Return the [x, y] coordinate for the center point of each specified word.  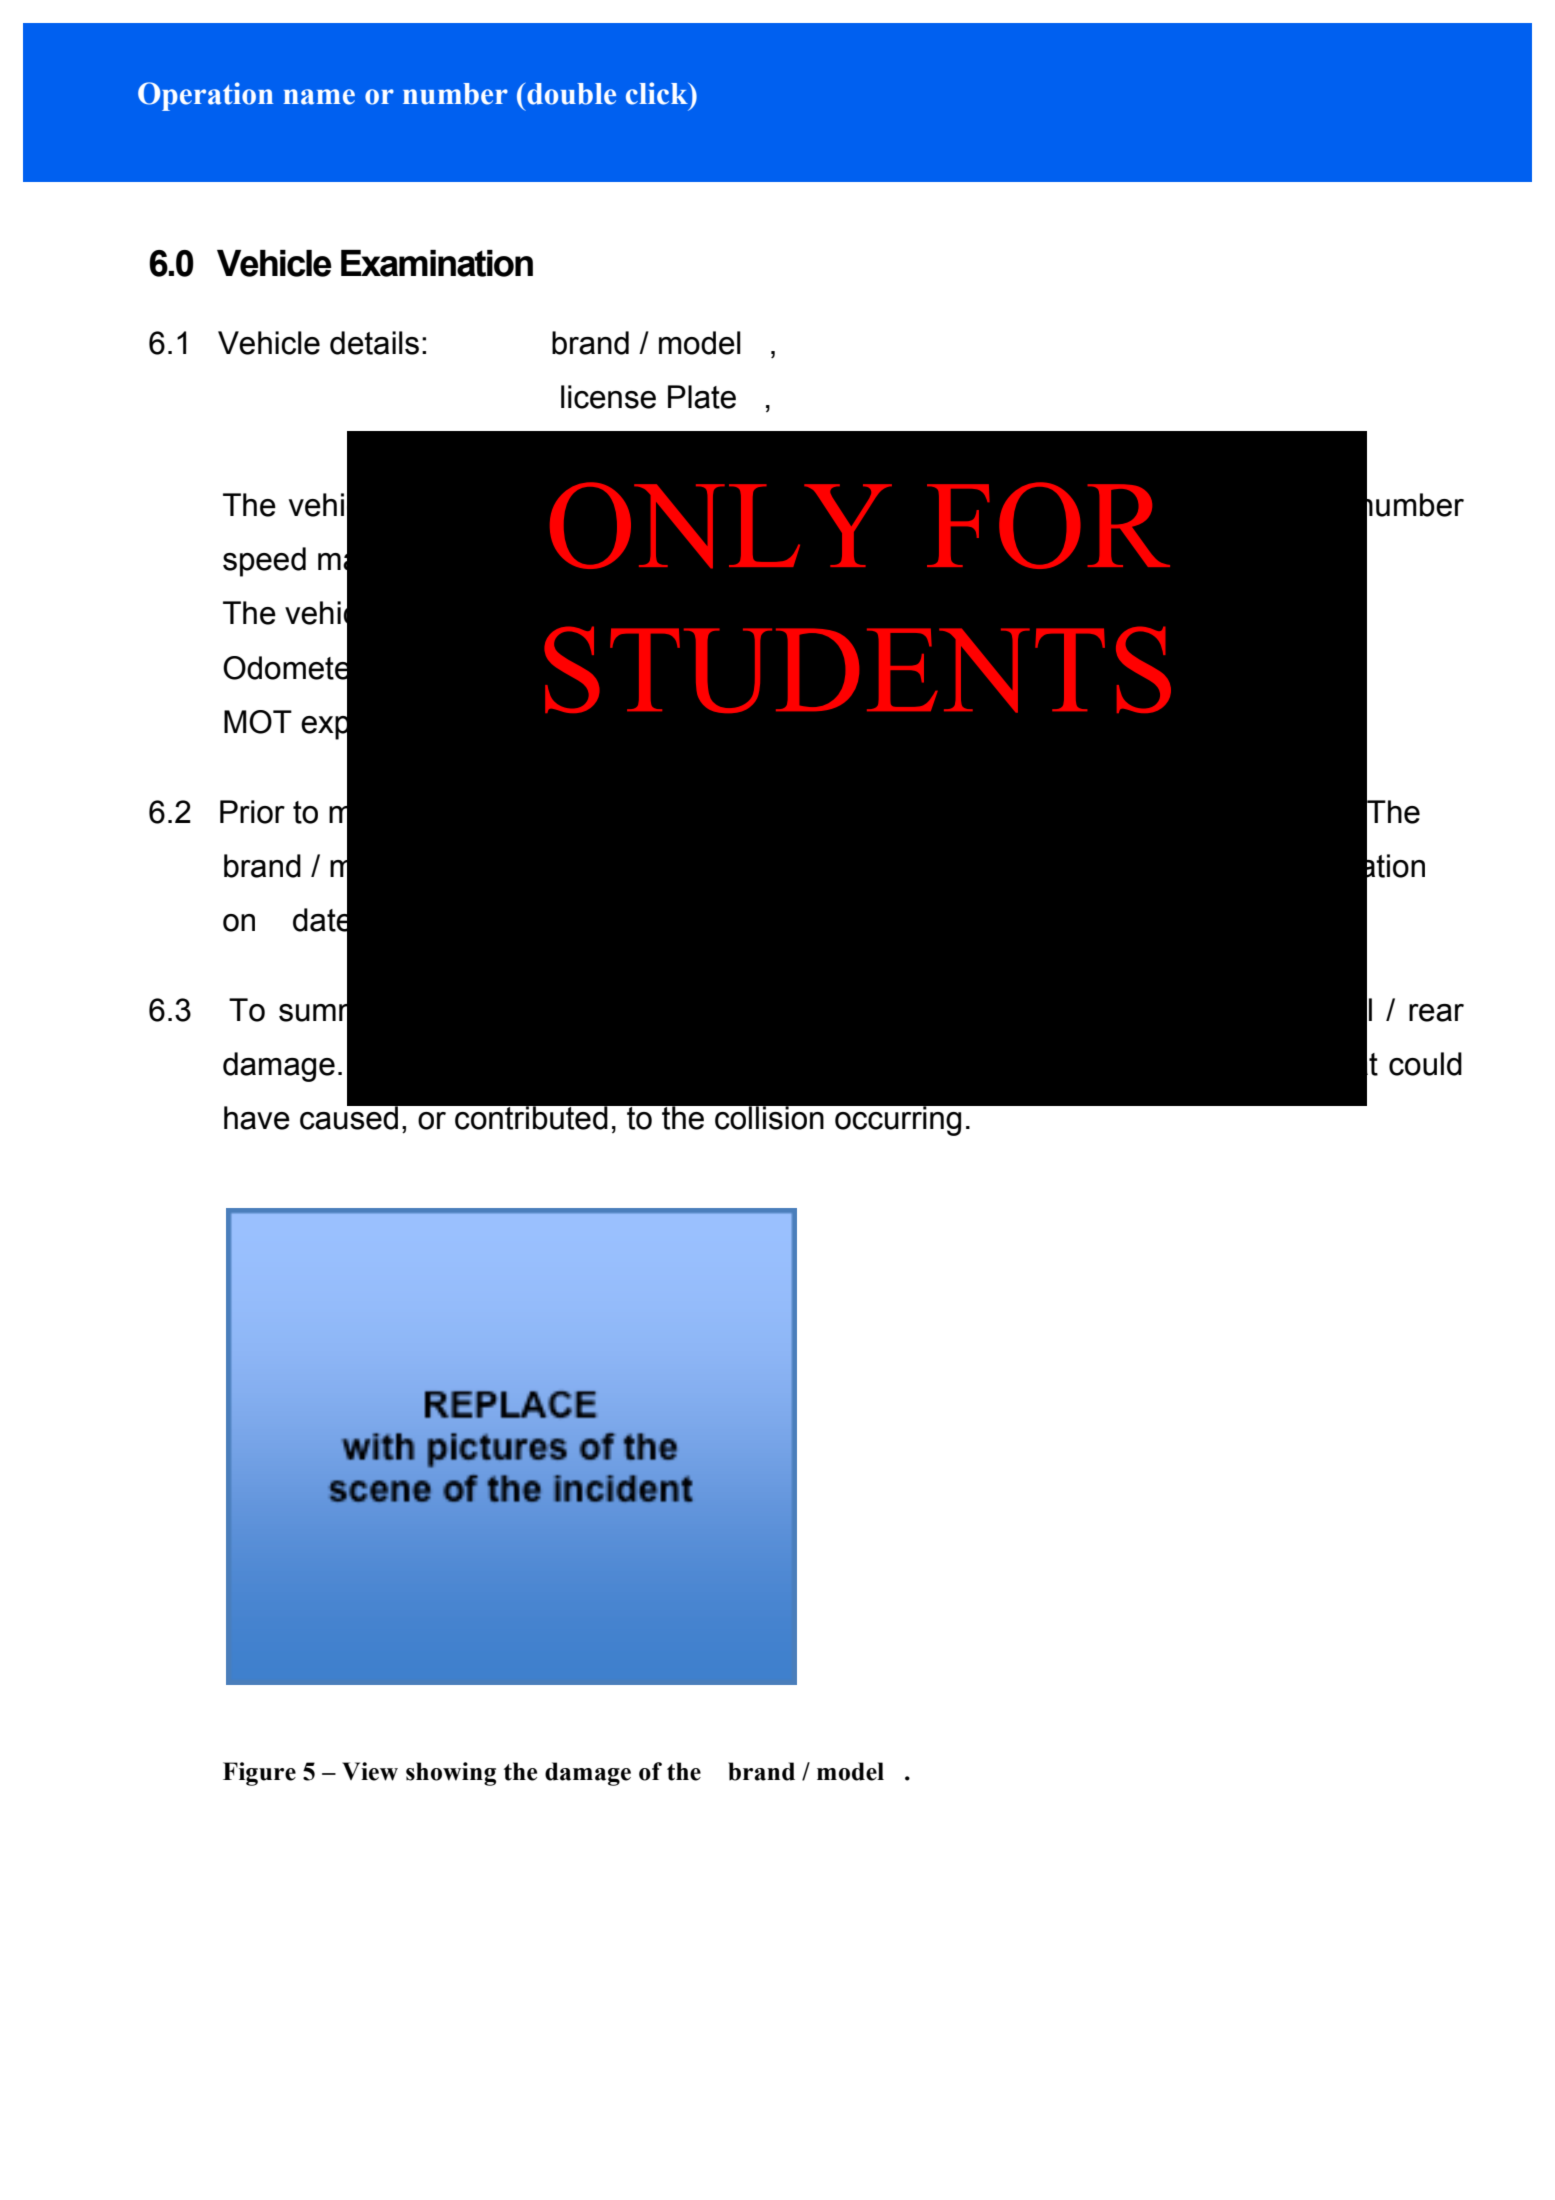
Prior [252, 812]
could [1425, 1064]
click [658, 93]
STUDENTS [857, 670]
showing [451, 1774]
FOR [1048, 525]
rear [1436, 1013]
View [370, 1771]
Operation [205, 96]
